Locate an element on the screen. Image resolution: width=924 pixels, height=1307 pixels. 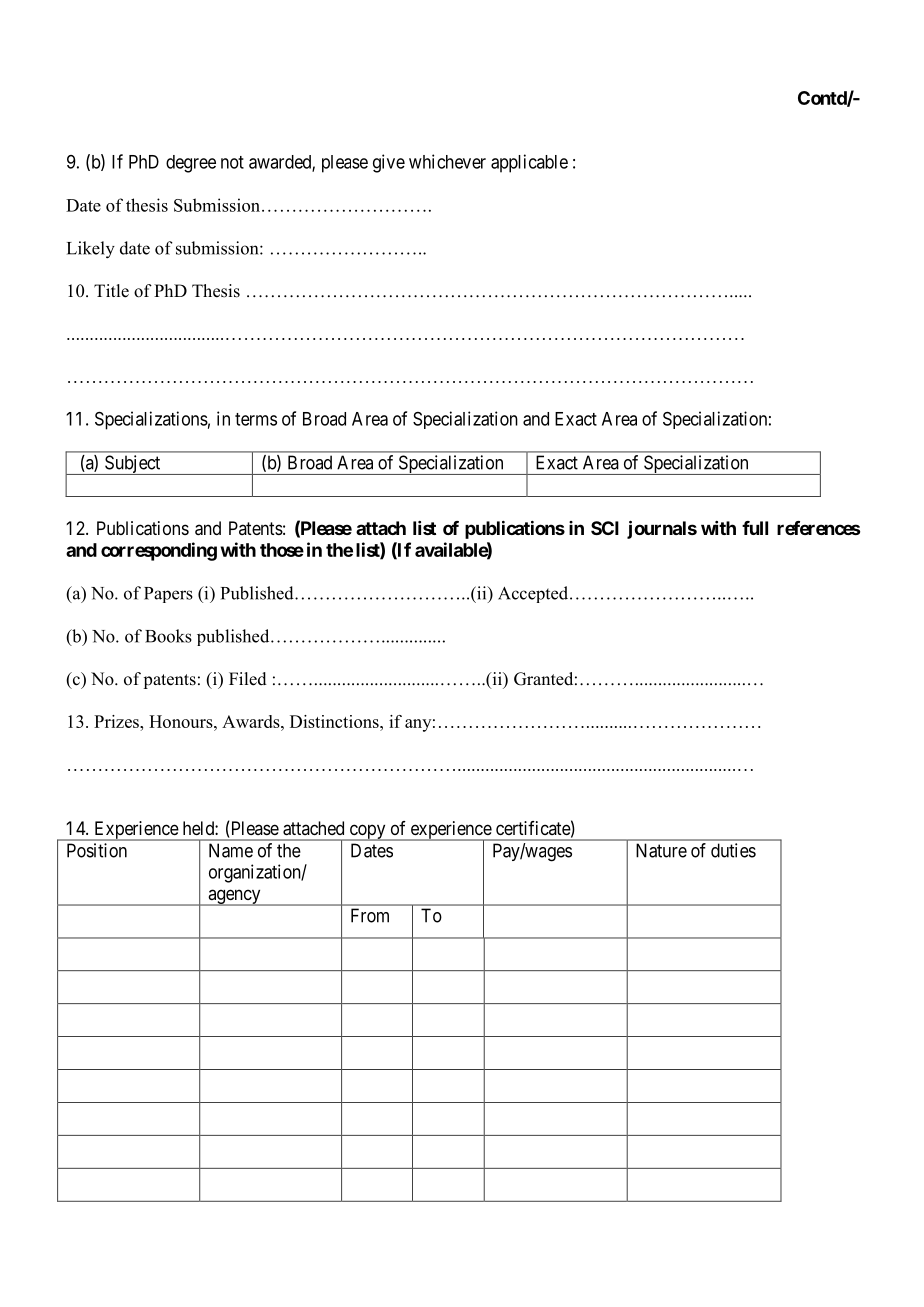
From is located at coordinates (370, 915).
